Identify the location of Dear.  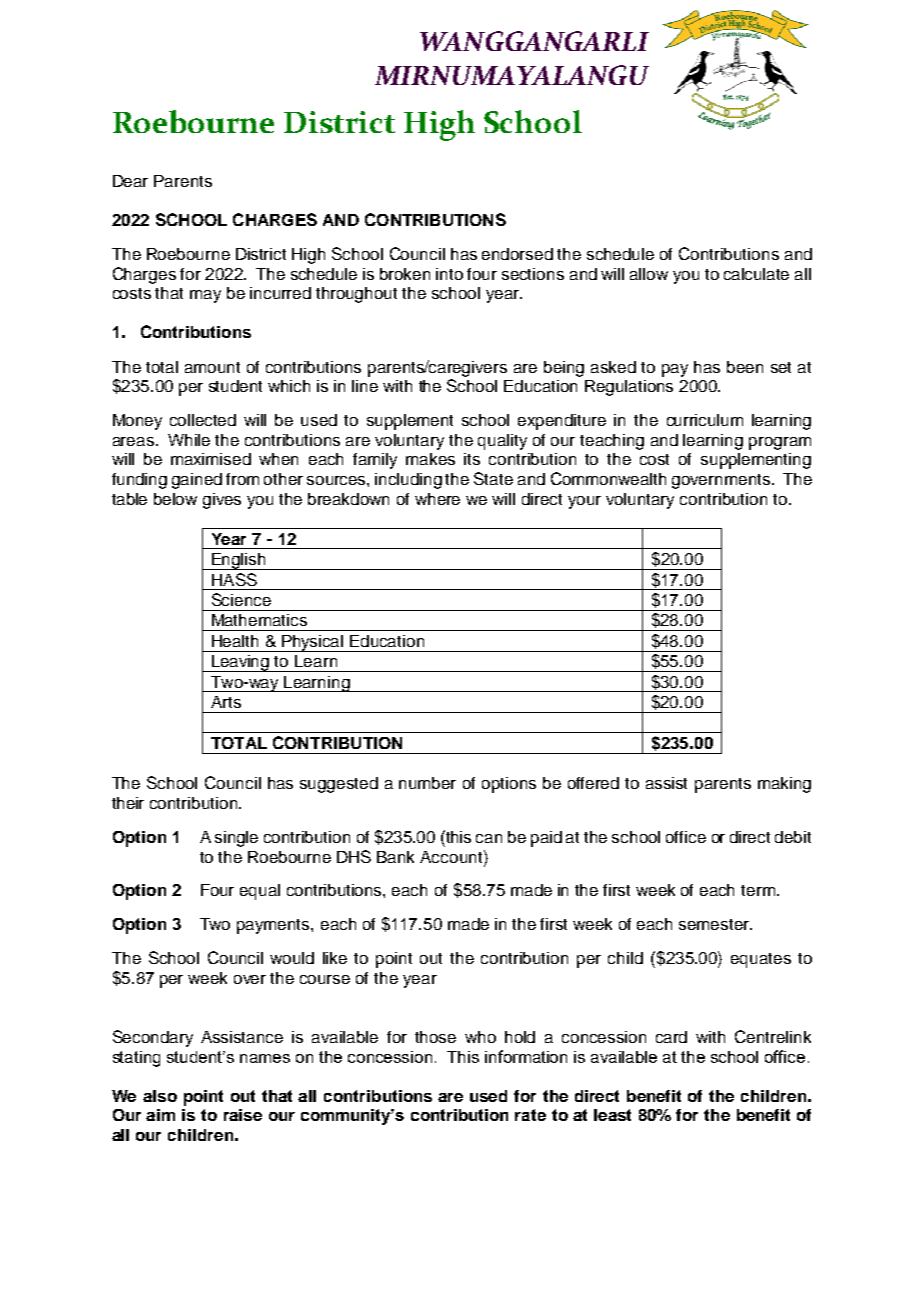
(130, 181).
